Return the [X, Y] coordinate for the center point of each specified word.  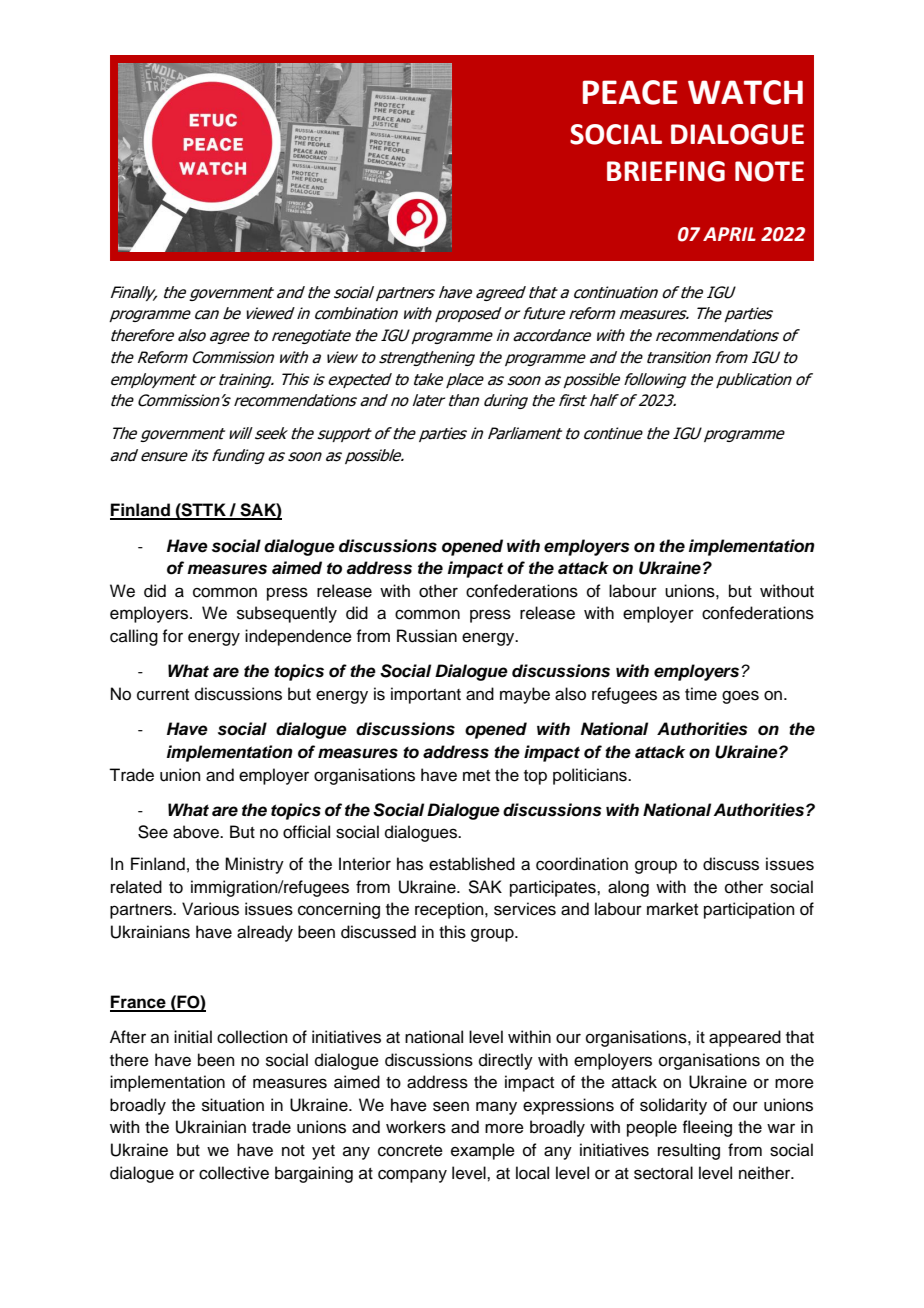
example [483, 1151]
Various [210, 909]
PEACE [630, 92]
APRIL [729, 234]
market [672, 909]
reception [450, 910]
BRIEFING [666, 171]
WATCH [745, 92]
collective [234, 1173]
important [426, 695]
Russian [427, 636]
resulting [689, 1151]
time [701, 694]
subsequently [287, 614]
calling [134, 637]
